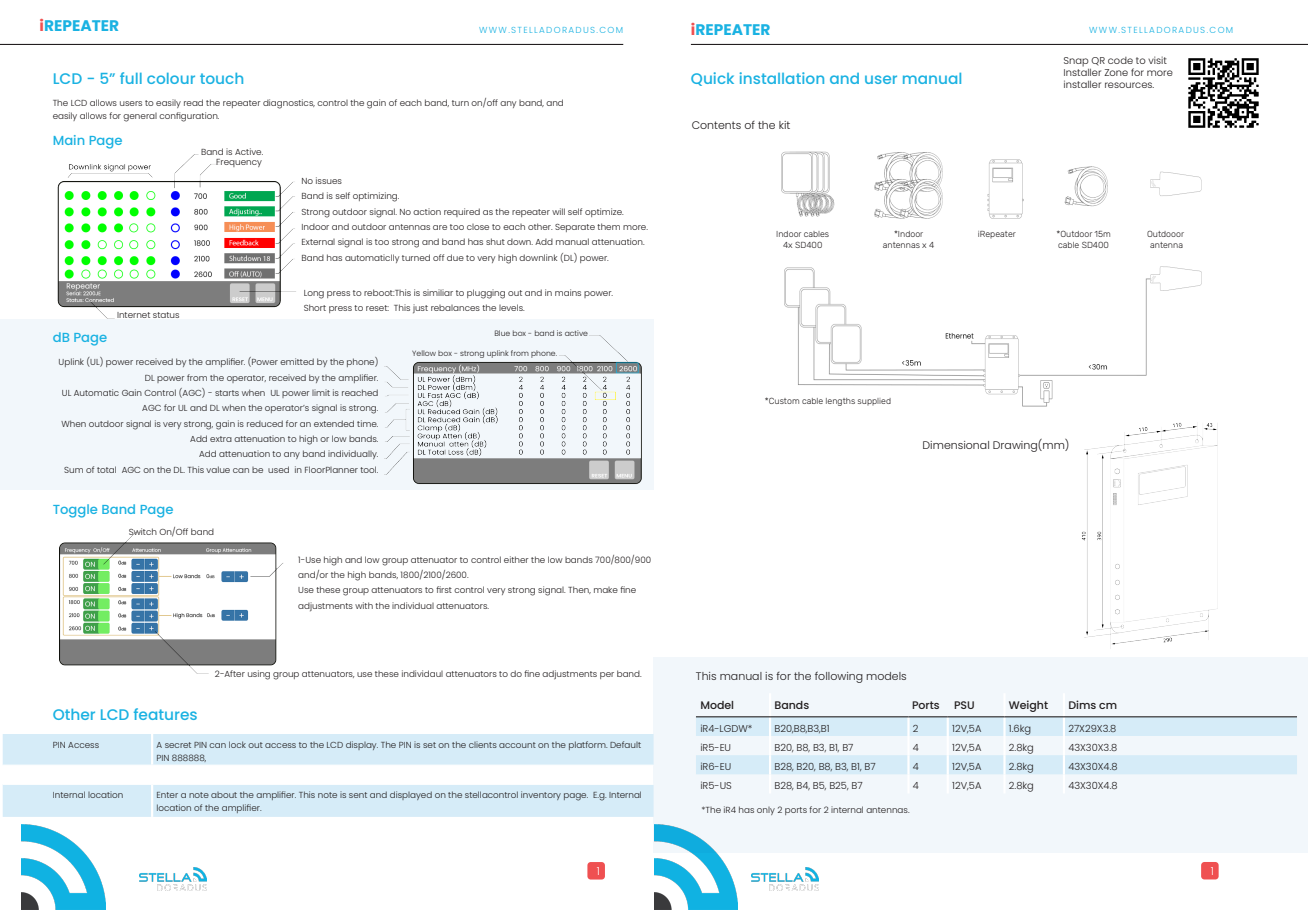 This screenshot has height=924, width=1308. What do you see at coordinates (1076, 62) in the screenshot?
I see `Snap` at bounding box center [1076, 62].
